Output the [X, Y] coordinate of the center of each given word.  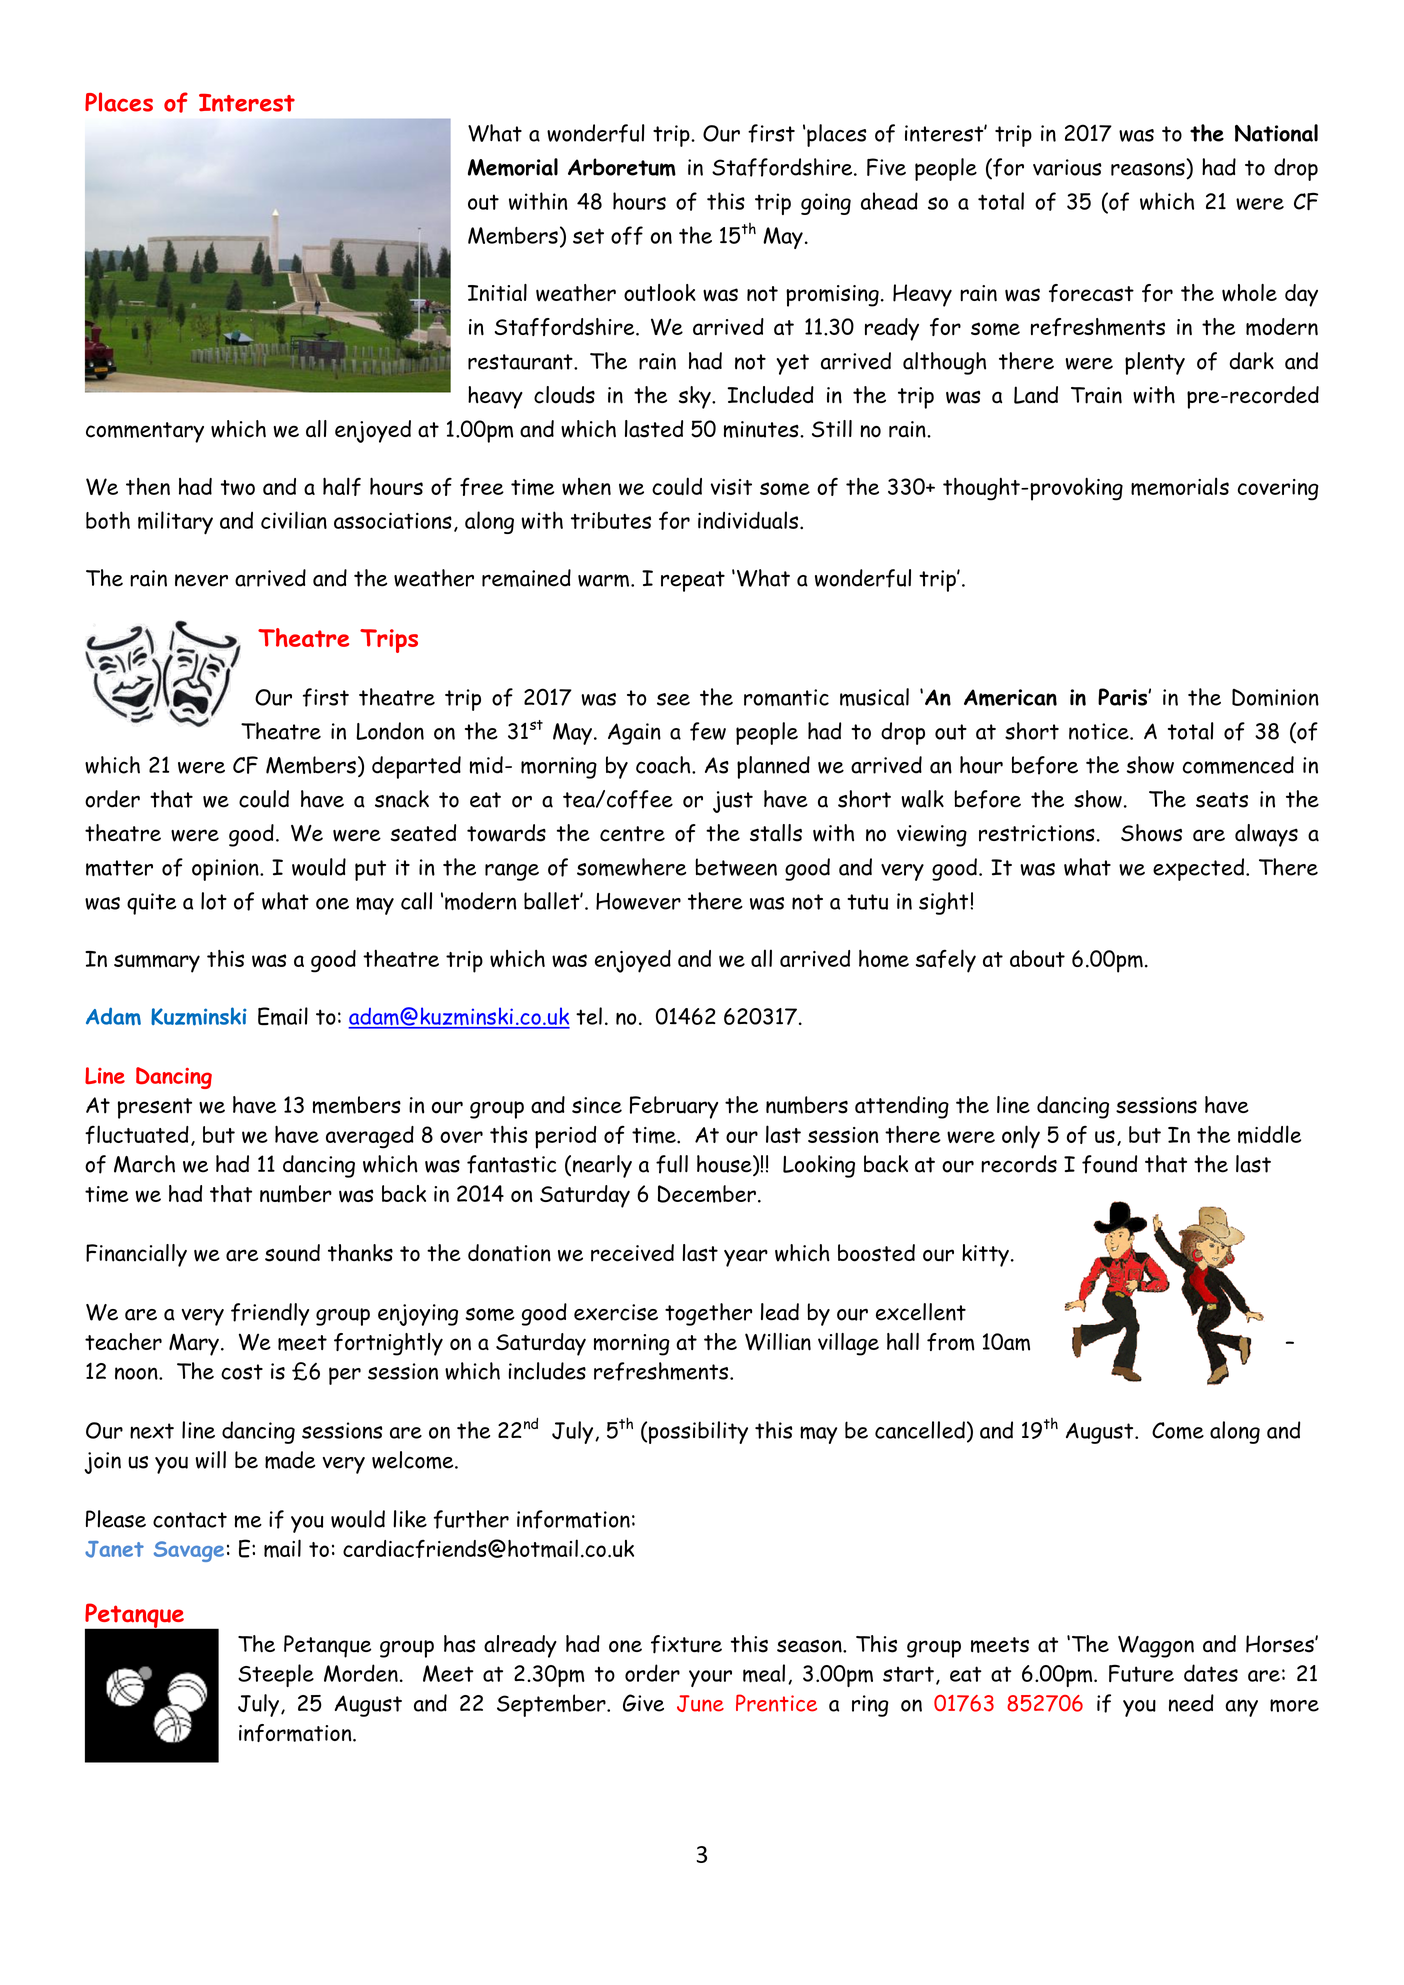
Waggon [1156, 1647]
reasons [1148, 169]
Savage [189, 1551]
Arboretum [622, 167]
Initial [497, 292]
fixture [686, 1644]
